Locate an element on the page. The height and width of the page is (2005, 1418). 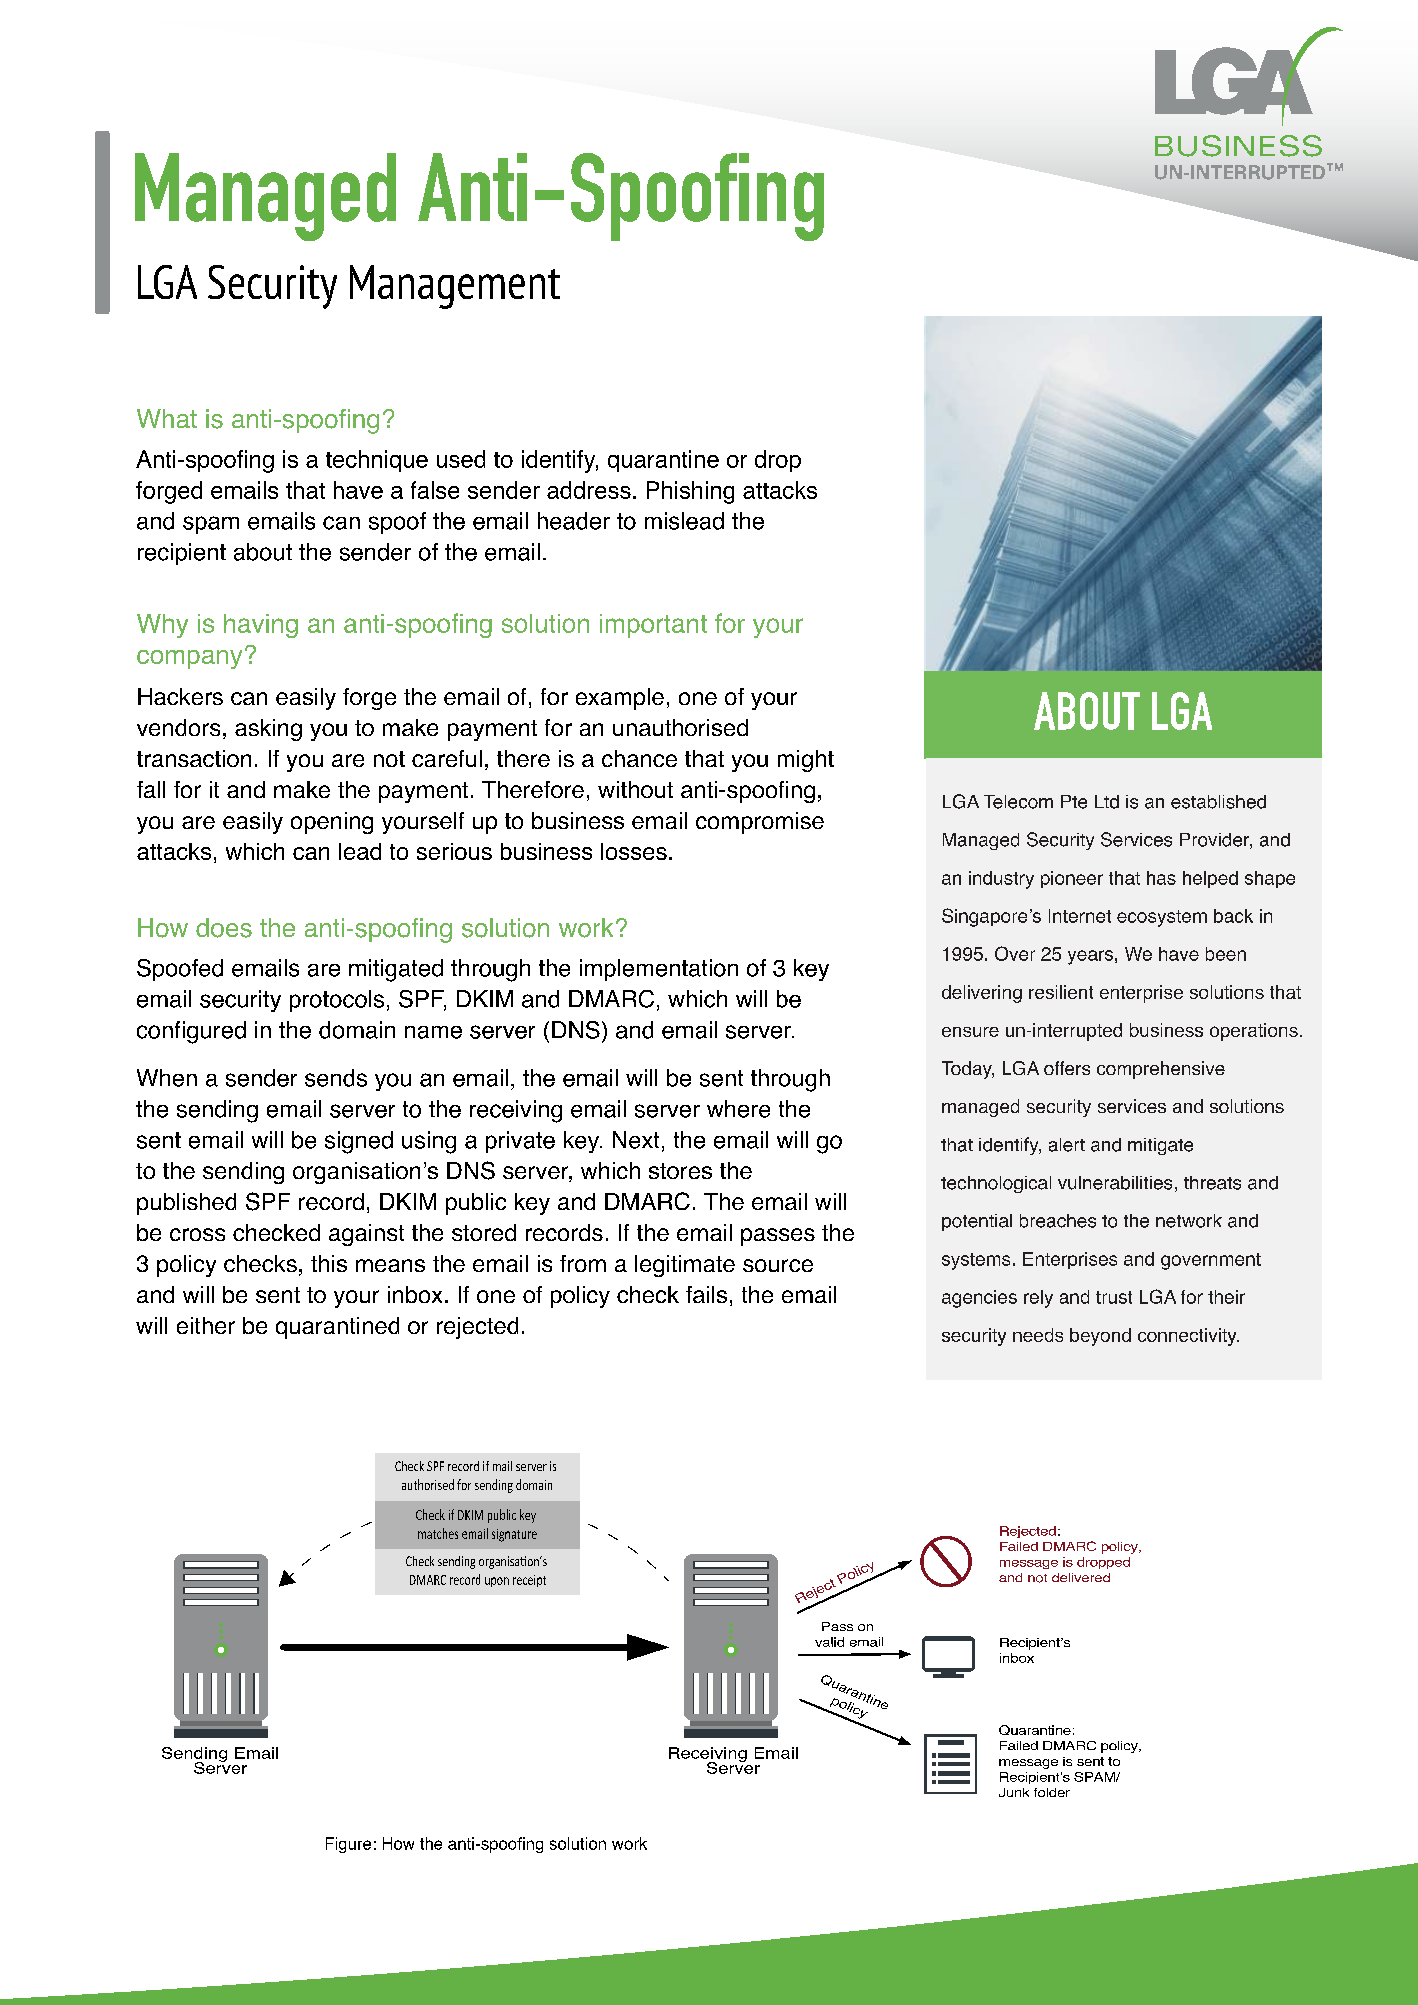
What is located at coordinates (167, 418).
